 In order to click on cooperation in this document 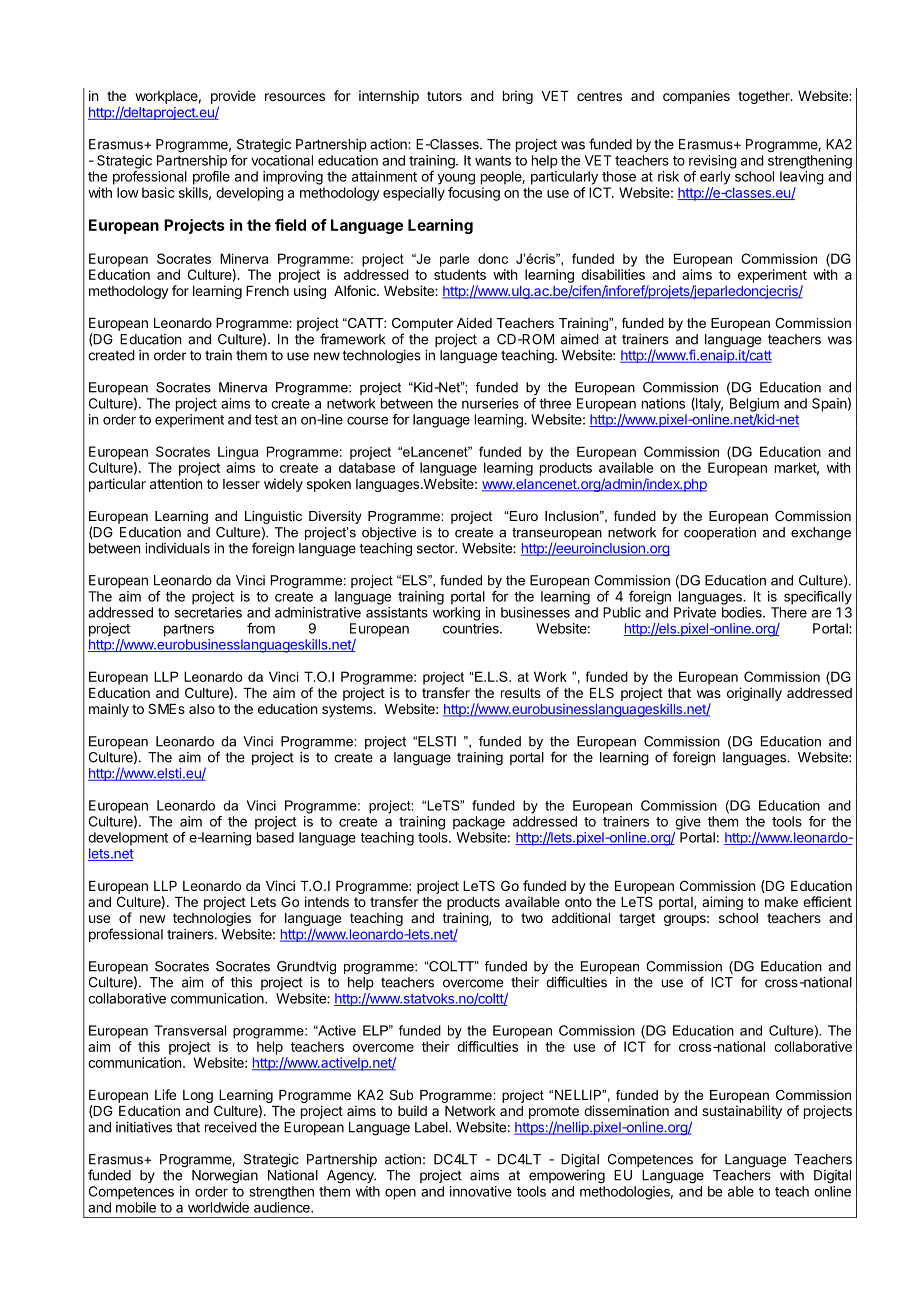, I will do `click(720, 533)`.
